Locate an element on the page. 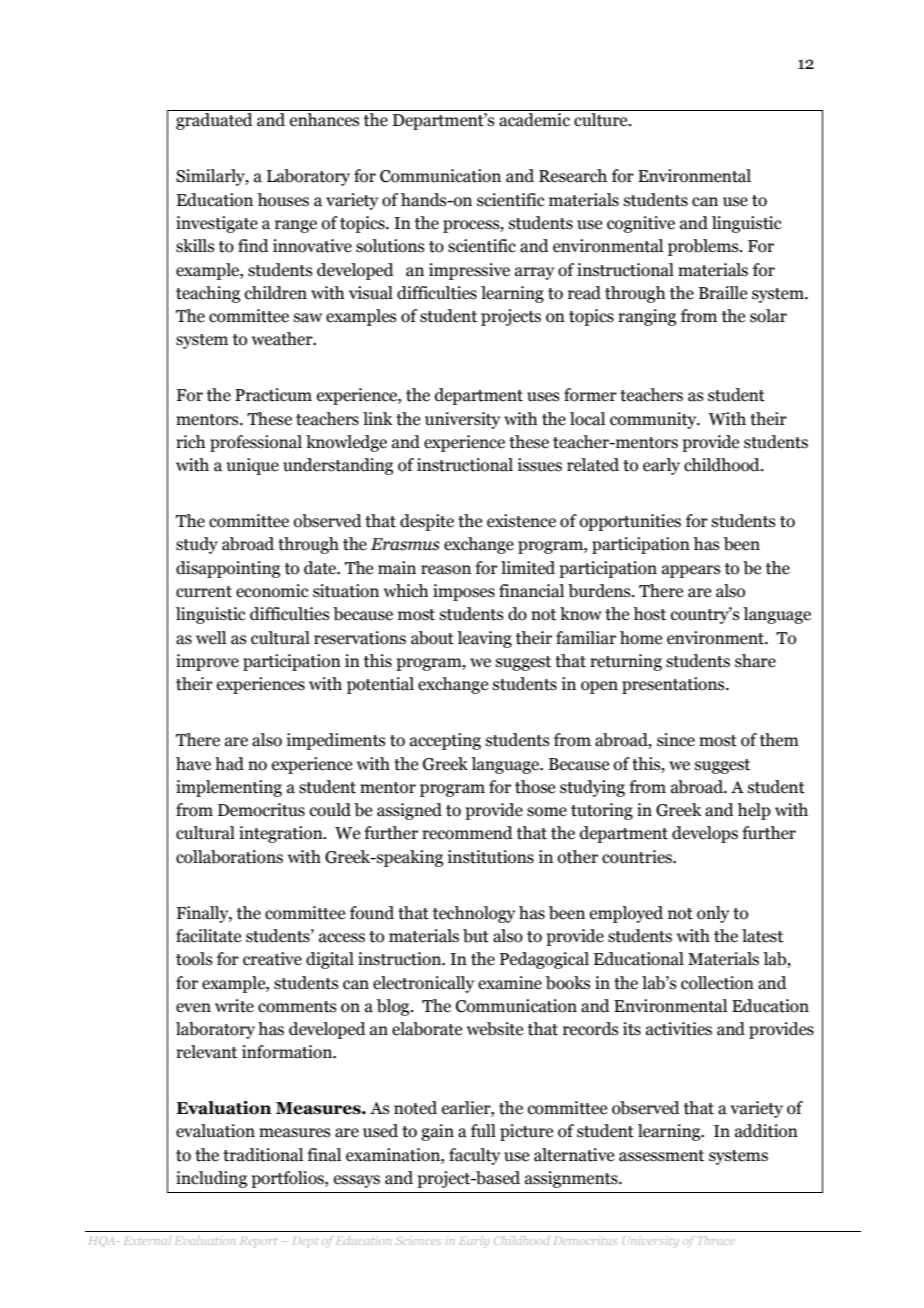  appears is located at coordinates (691, 571).
